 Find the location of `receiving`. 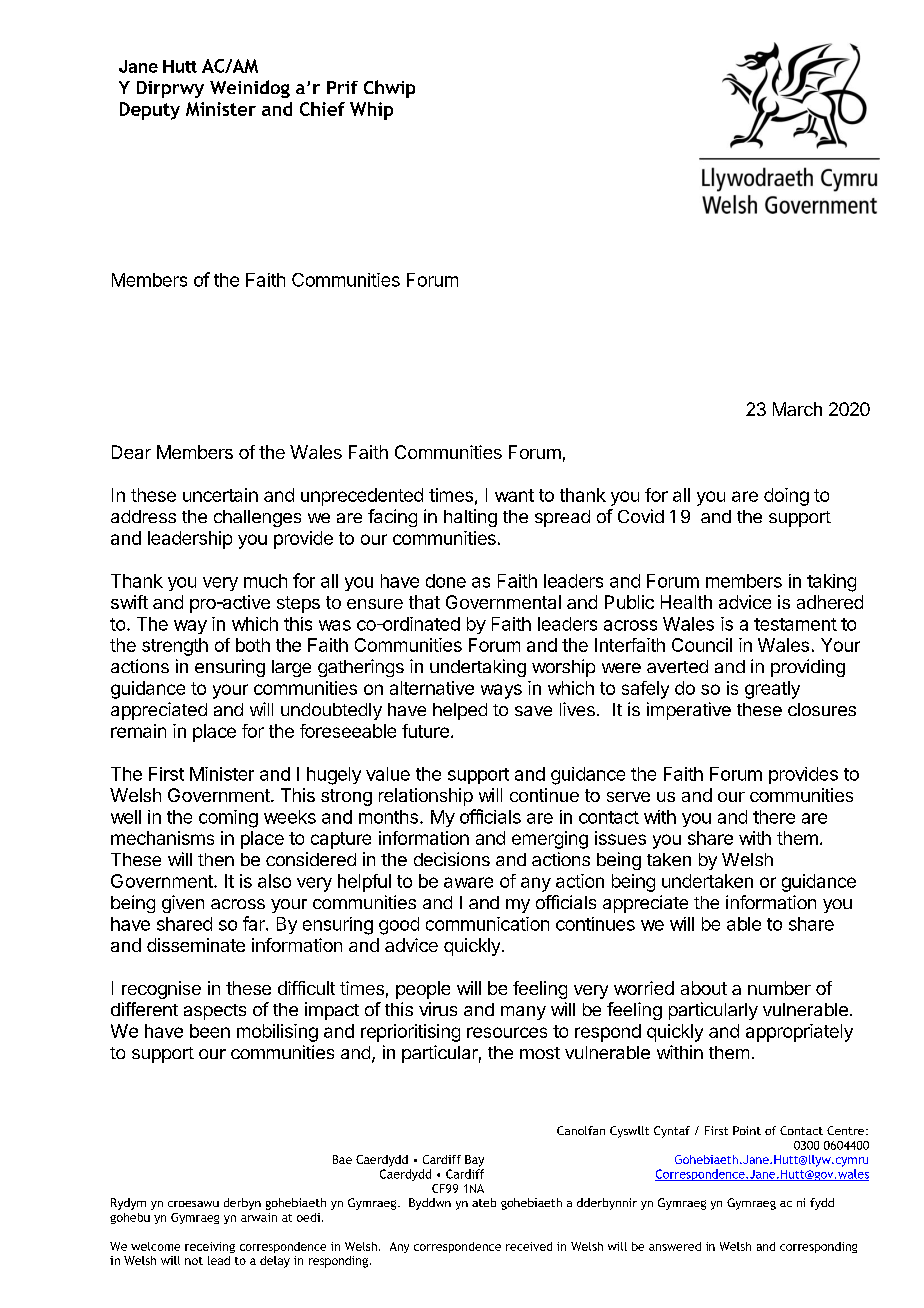

receiving is located at coordinates (210, 1247).
